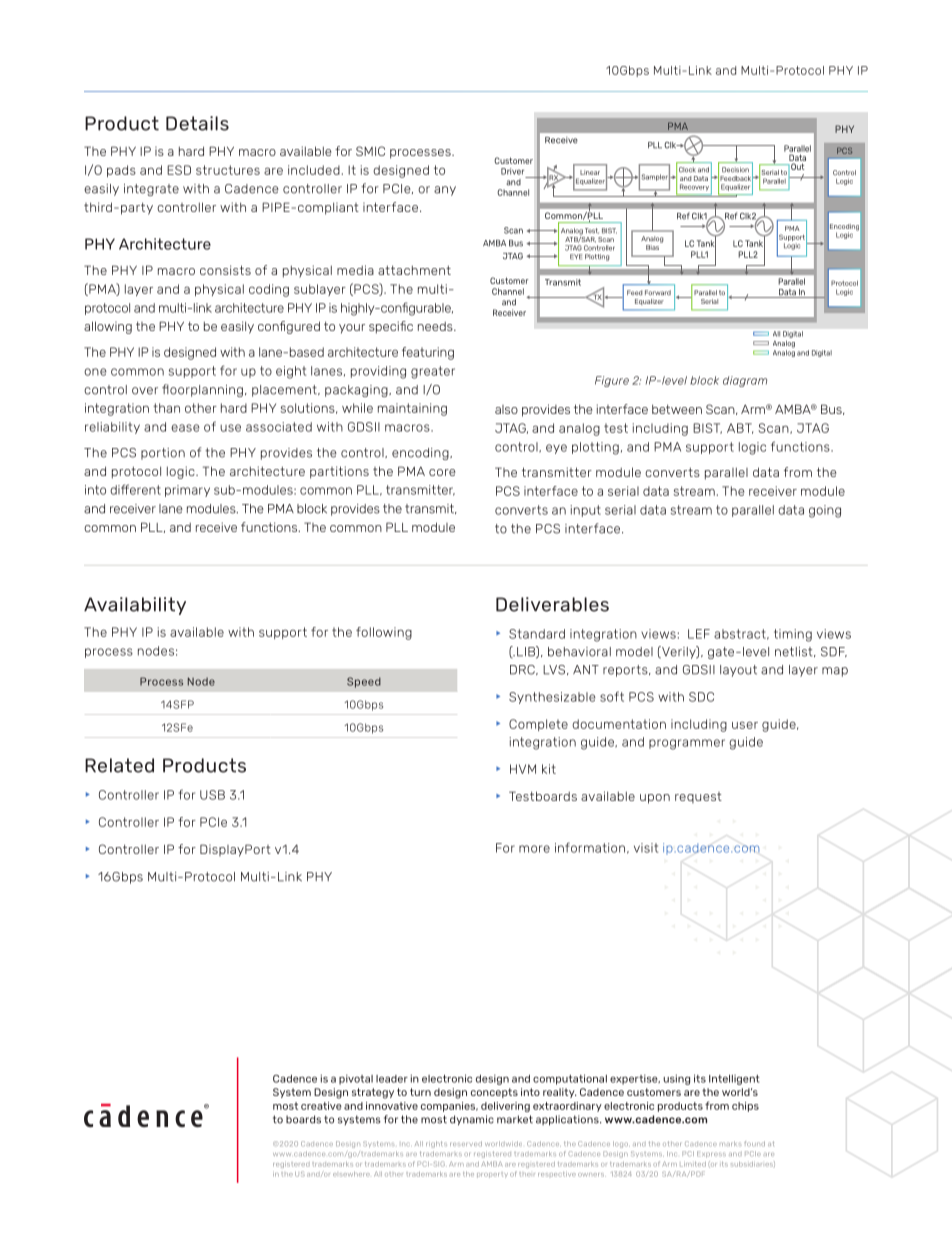 This screenshot has width=952, height=1233. Describe the element at coordinates (512, 171) in the screenshot. I see `Driver` at that location.
